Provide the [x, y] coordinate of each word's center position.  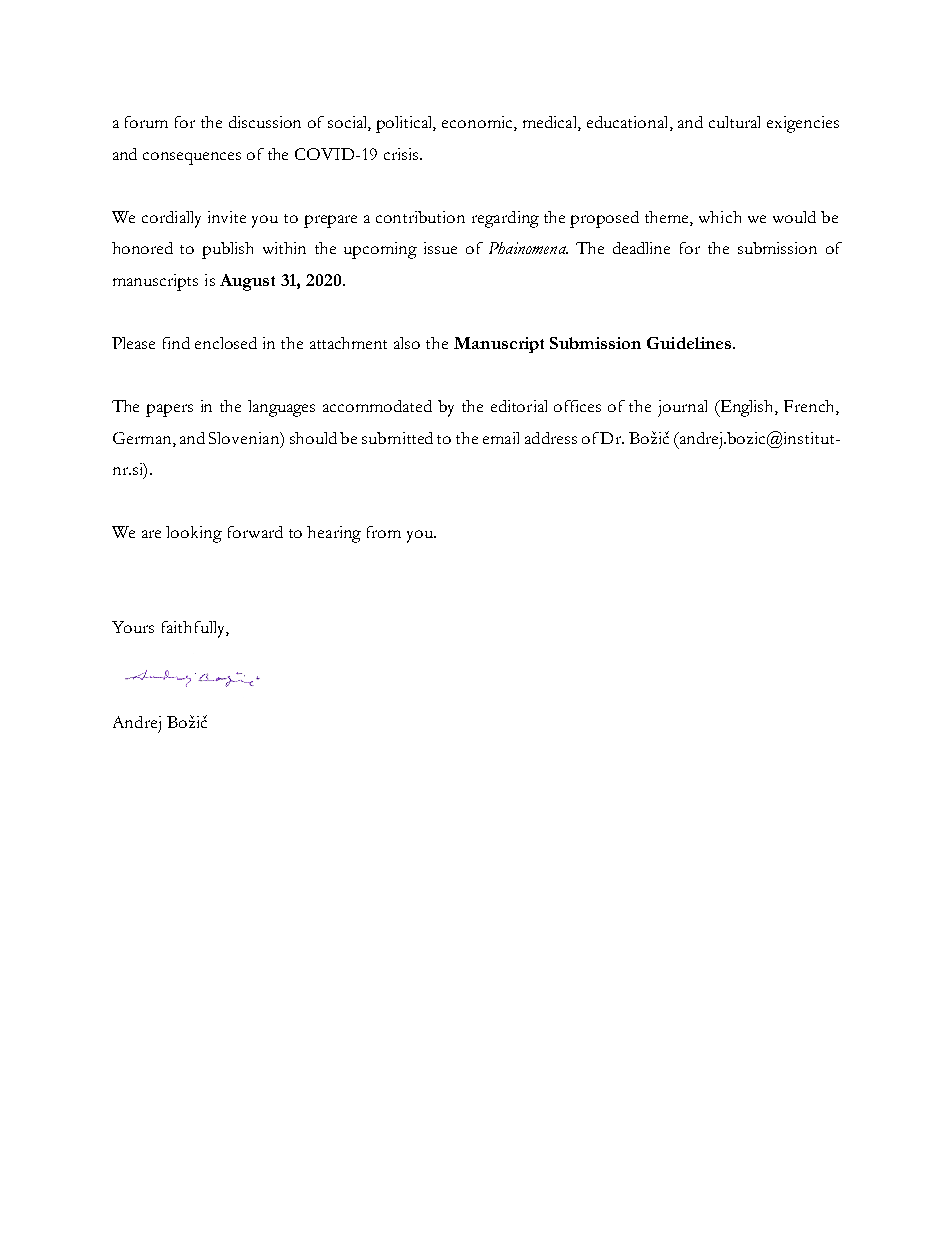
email [501, 438]
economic [478, 123]
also [407, 343]
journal [682, 408]
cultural [734, 122]
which [720, 217]
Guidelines [689, 343]
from [384, 532]
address [551, 438]
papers [169, 410]
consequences [192, 158]
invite [227, 217]
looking [194, 534]
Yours [133, 627]
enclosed [226, 343]
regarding [505, 219]
